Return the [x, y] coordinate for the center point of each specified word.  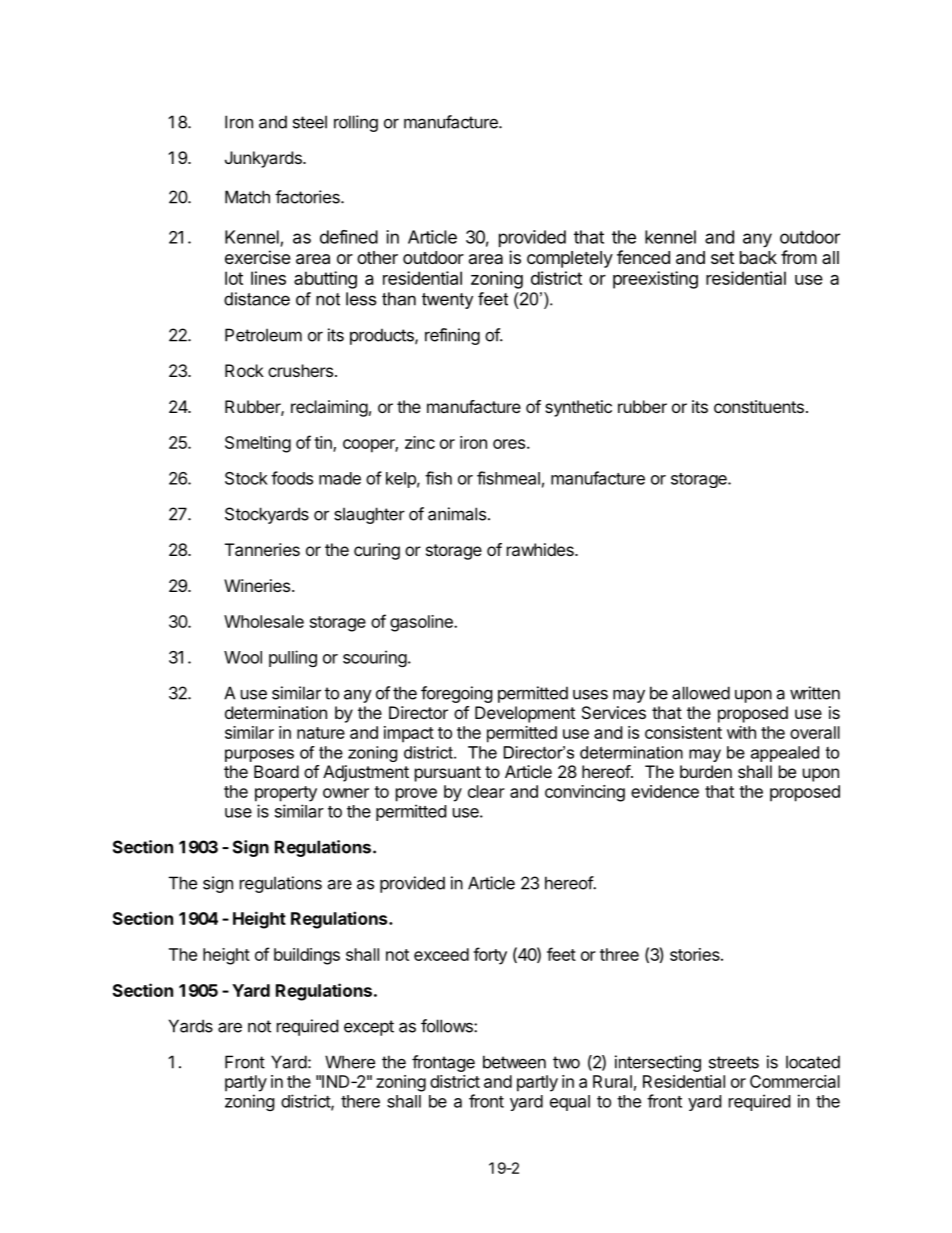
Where [350, 1062]
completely [570, 259]
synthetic [578, 408]
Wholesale [264, 621]
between [514, 1062]
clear [486, 791]
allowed [701, 693]
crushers [300, 370]
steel [310, 122]
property [286, 794]
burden [706, 771]
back [758, 258]
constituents [759, 406]
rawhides [541, 549]
